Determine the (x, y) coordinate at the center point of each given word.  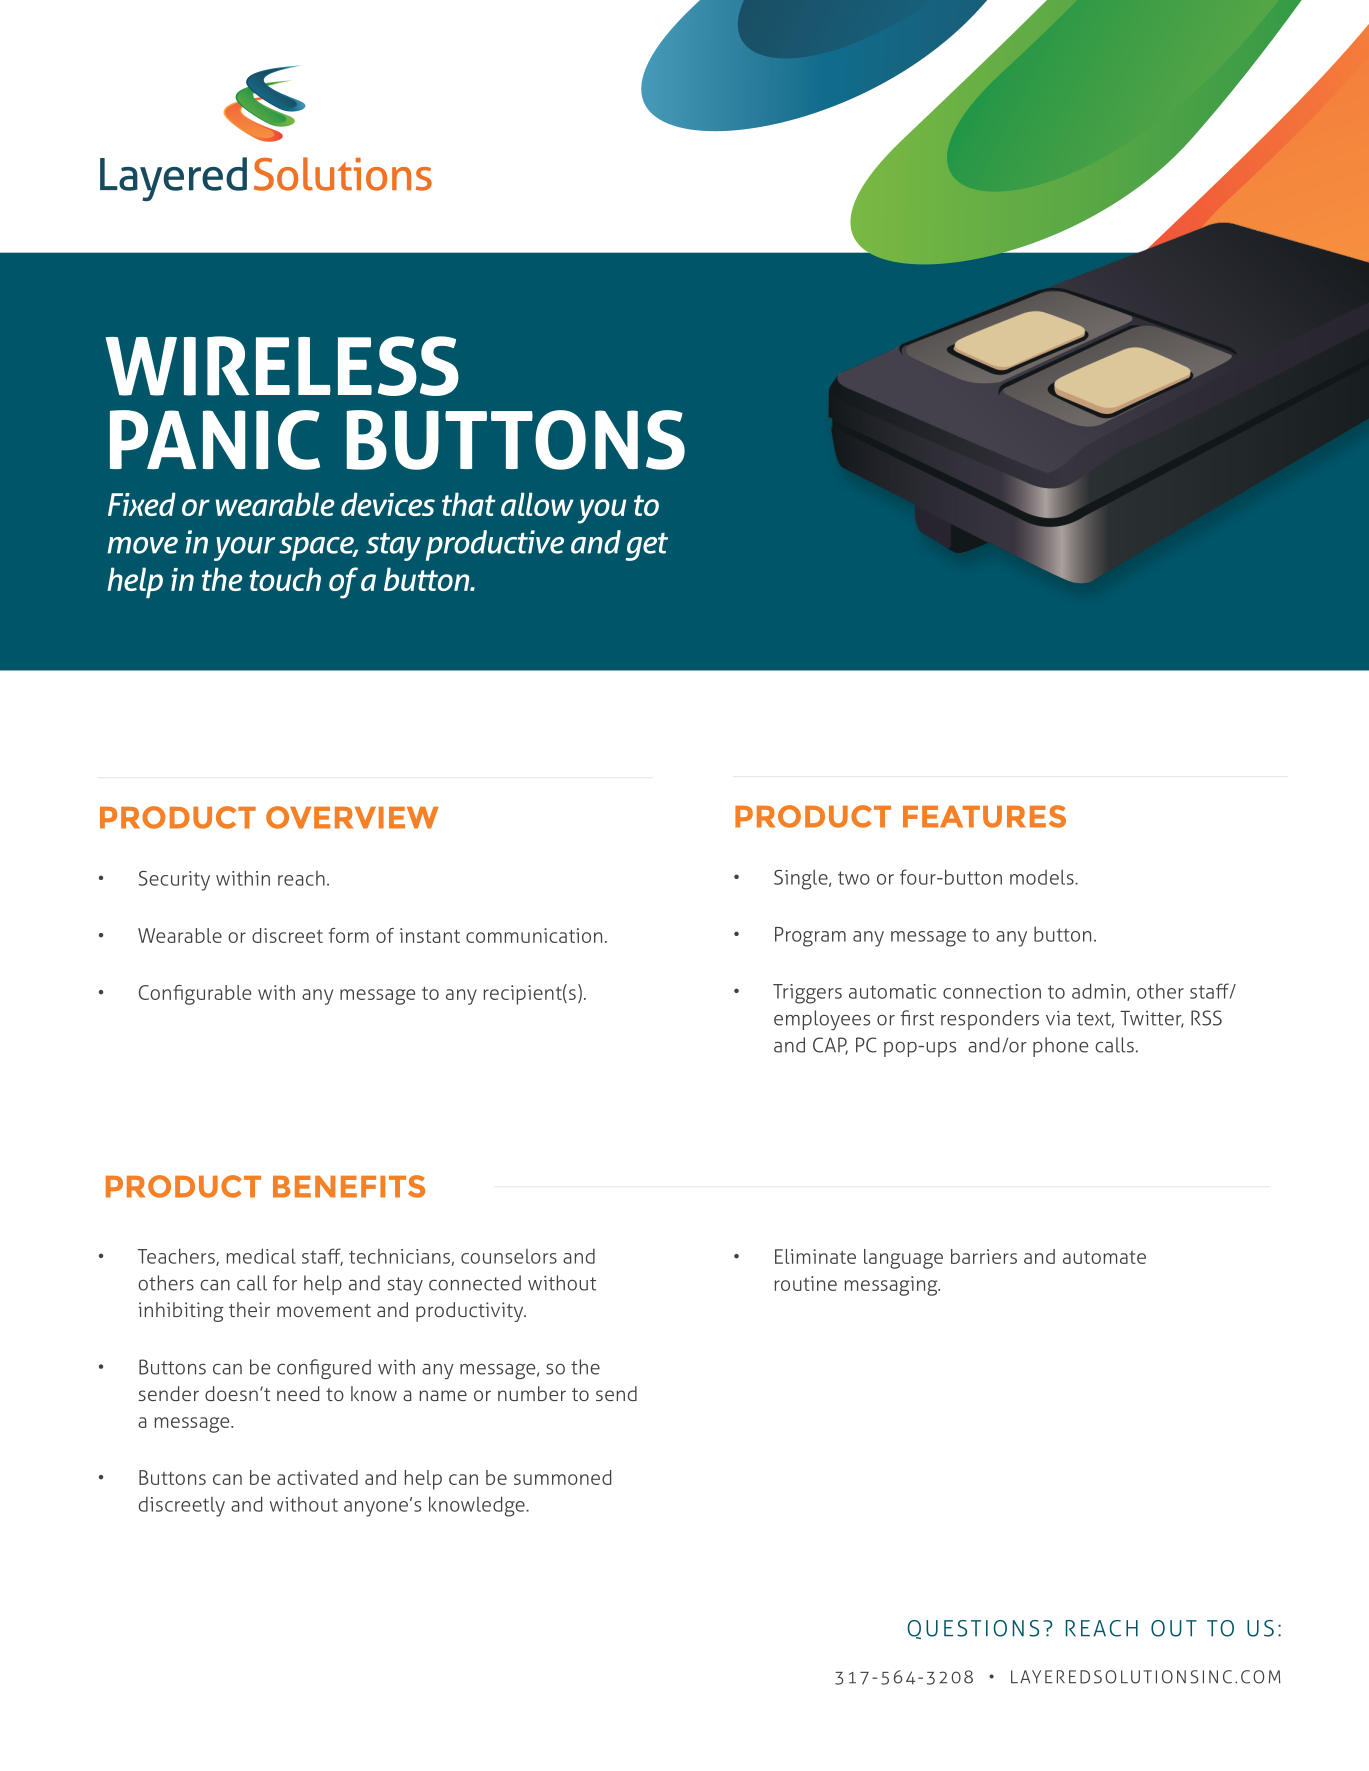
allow (537, 504)
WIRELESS (282, 366)
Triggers (807, 994)
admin (1100, 992)
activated (317, 1477)
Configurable (195, 995)
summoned (562, 1477)
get (647, 546)
